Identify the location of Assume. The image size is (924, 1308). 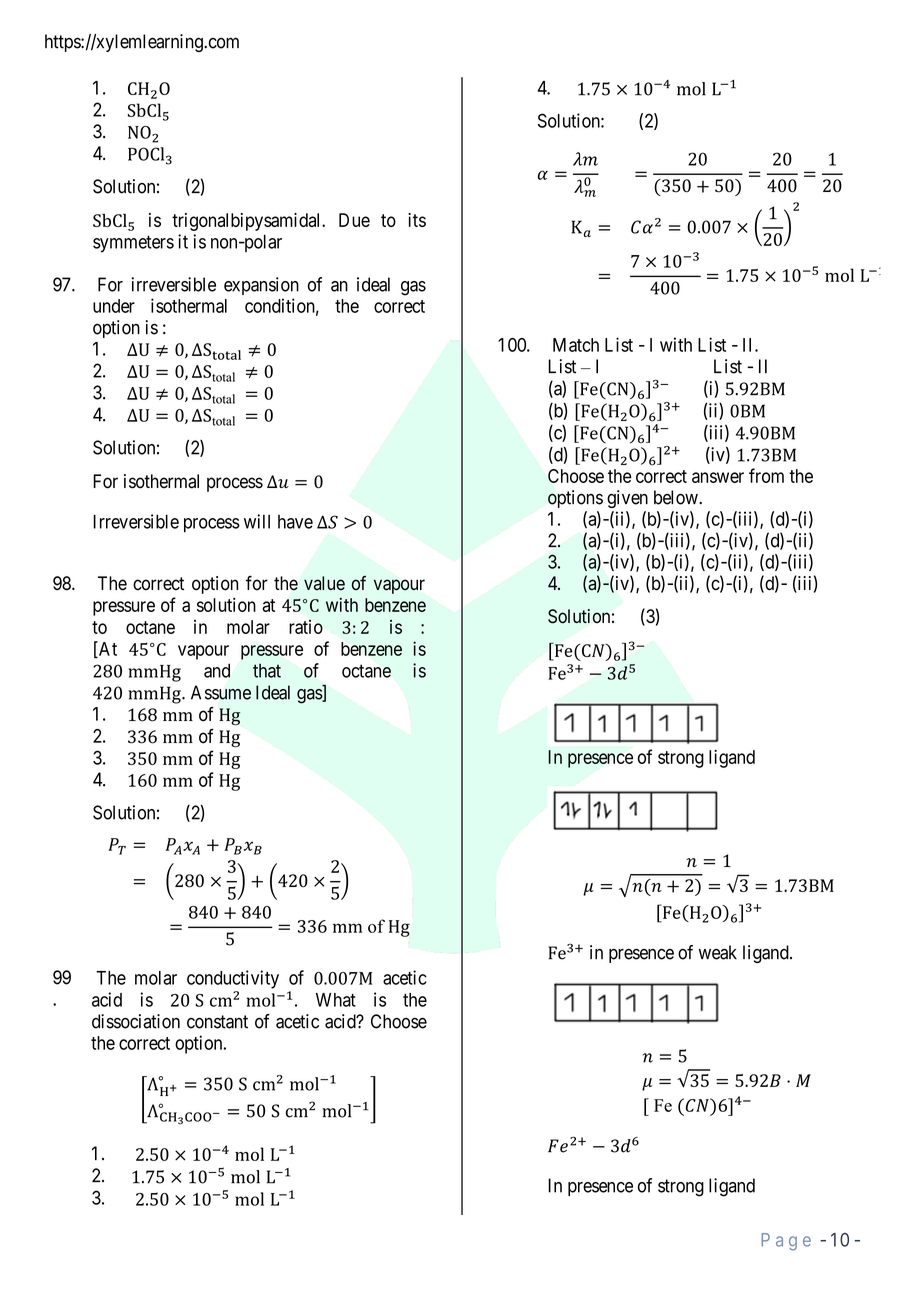
(221, 692).
